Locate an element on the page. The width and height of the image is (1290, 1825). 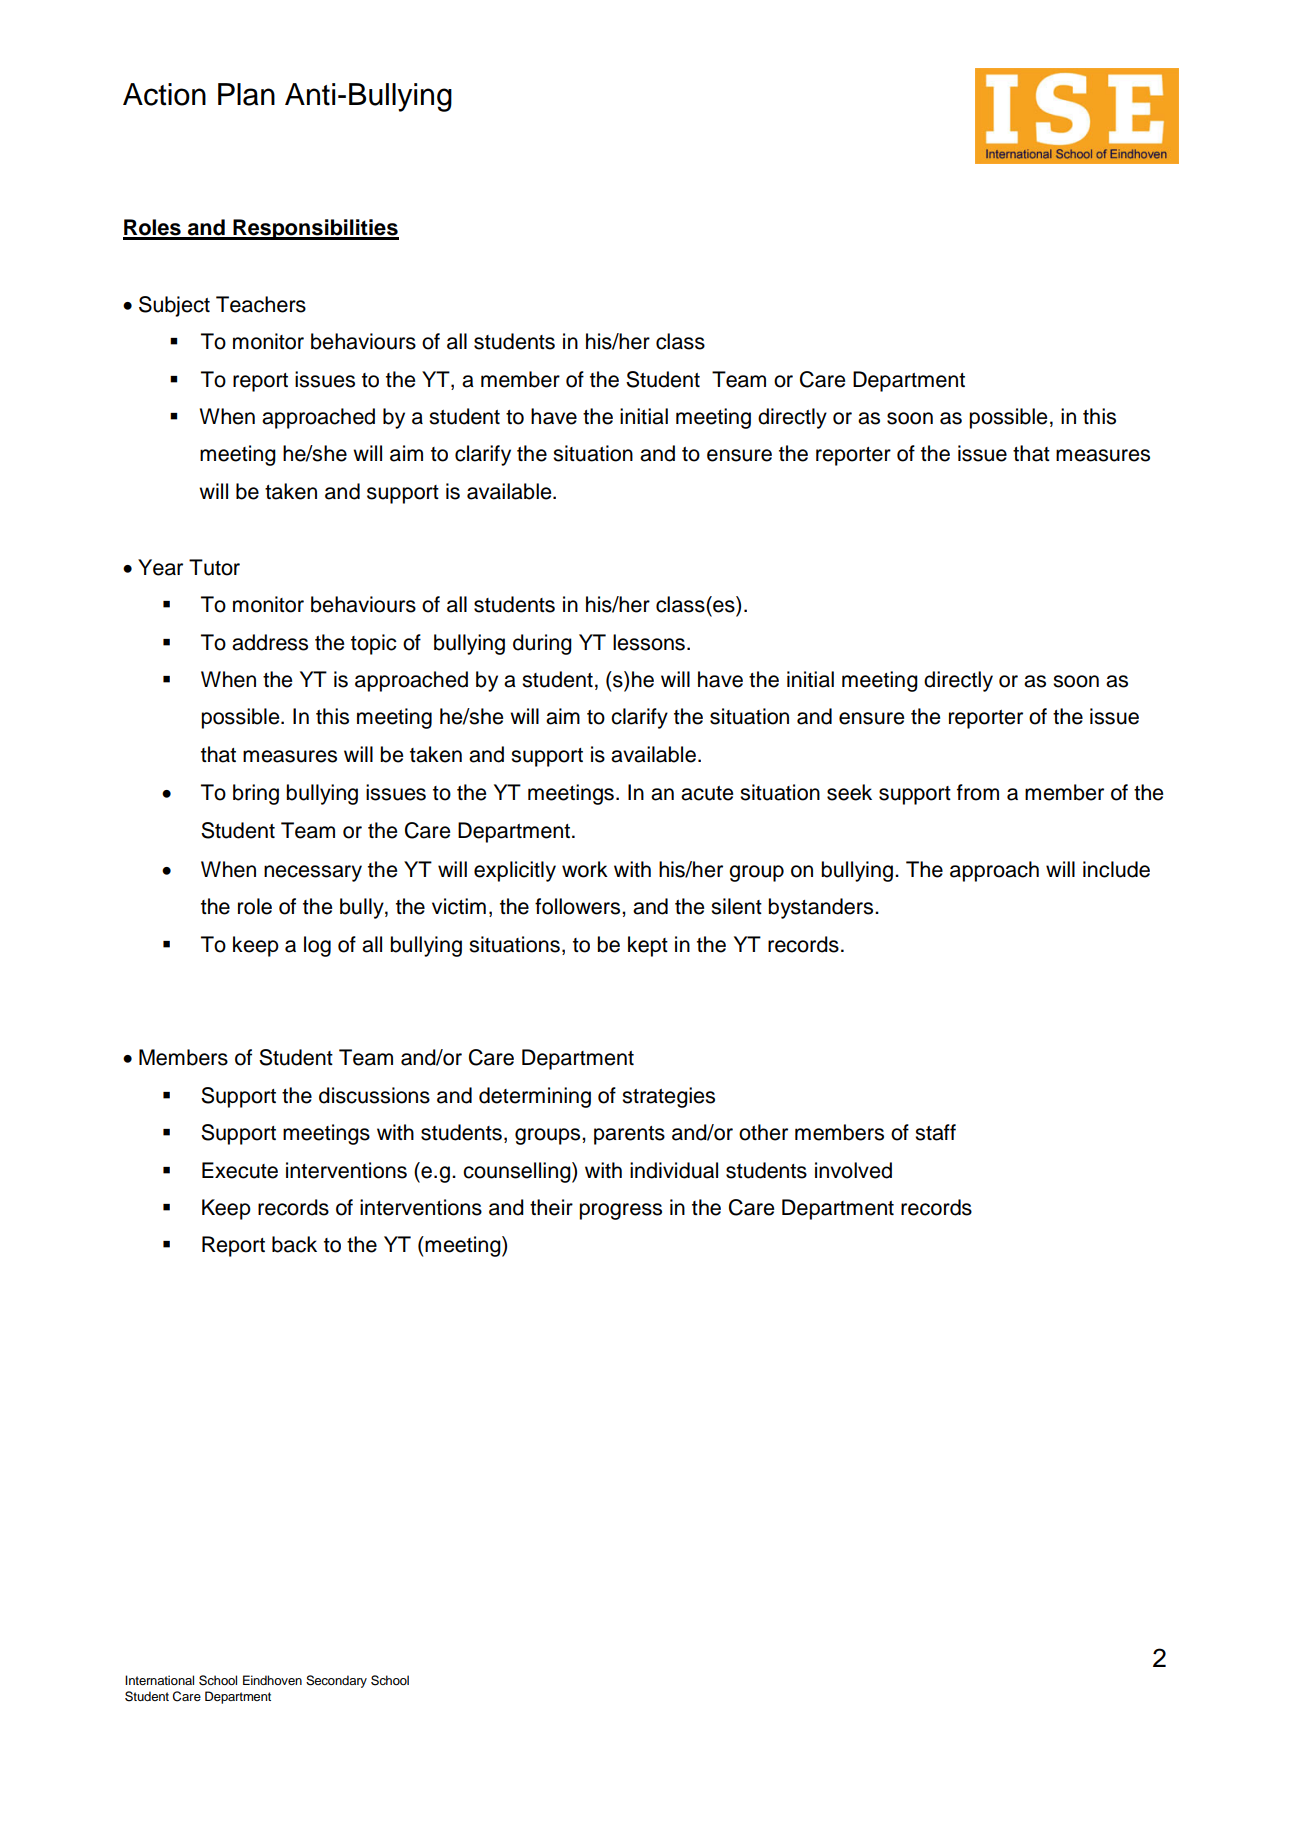
address is located at coordinates (270, 642).
